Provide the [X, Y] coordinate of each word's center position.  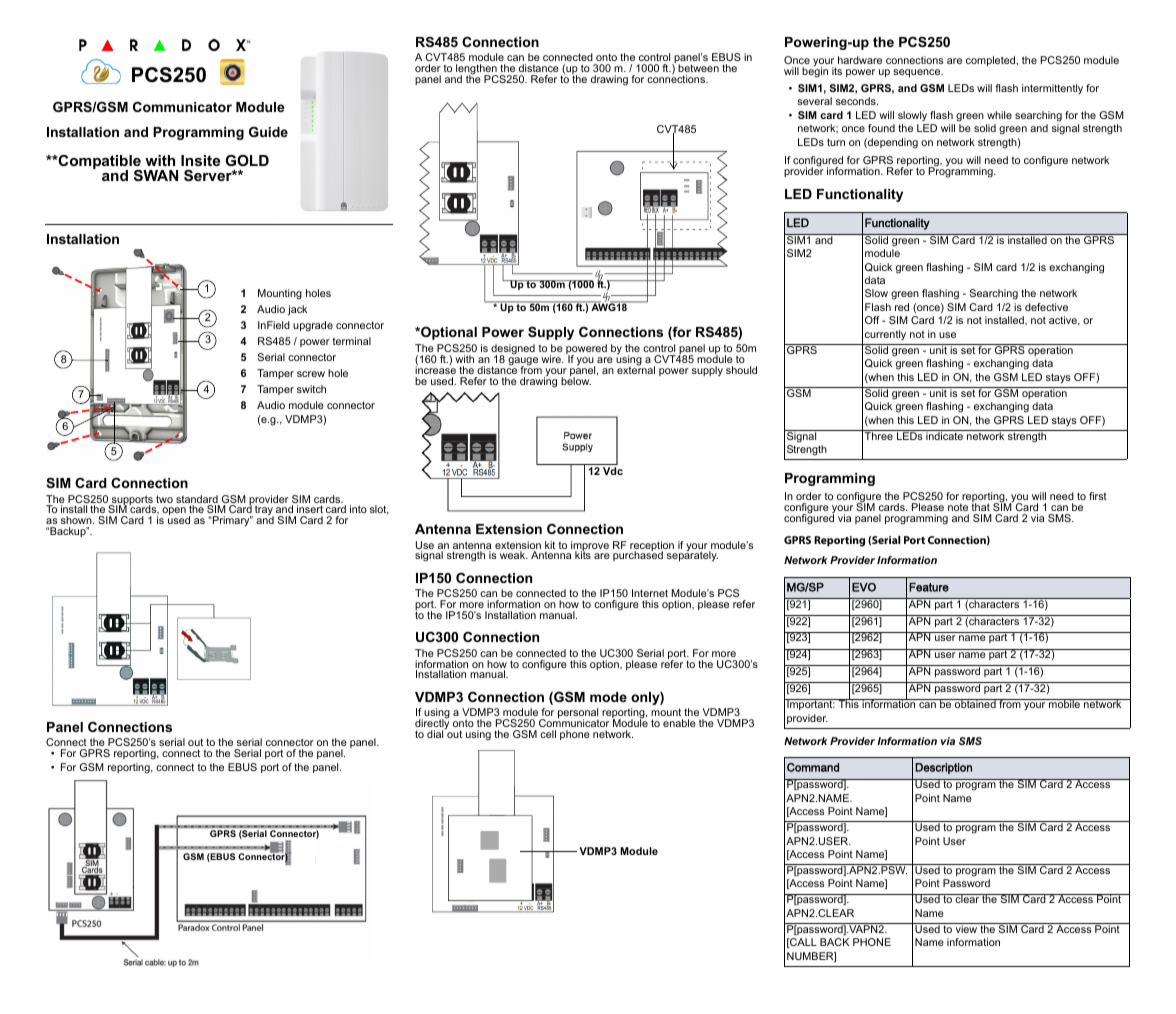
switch [311, 389]
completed [992, 61]
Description [943, 768]
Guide [268, 132]
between [698, 68]
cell [548, 734]
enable [679, 723]
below [576, 380]
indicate [944, 435]
